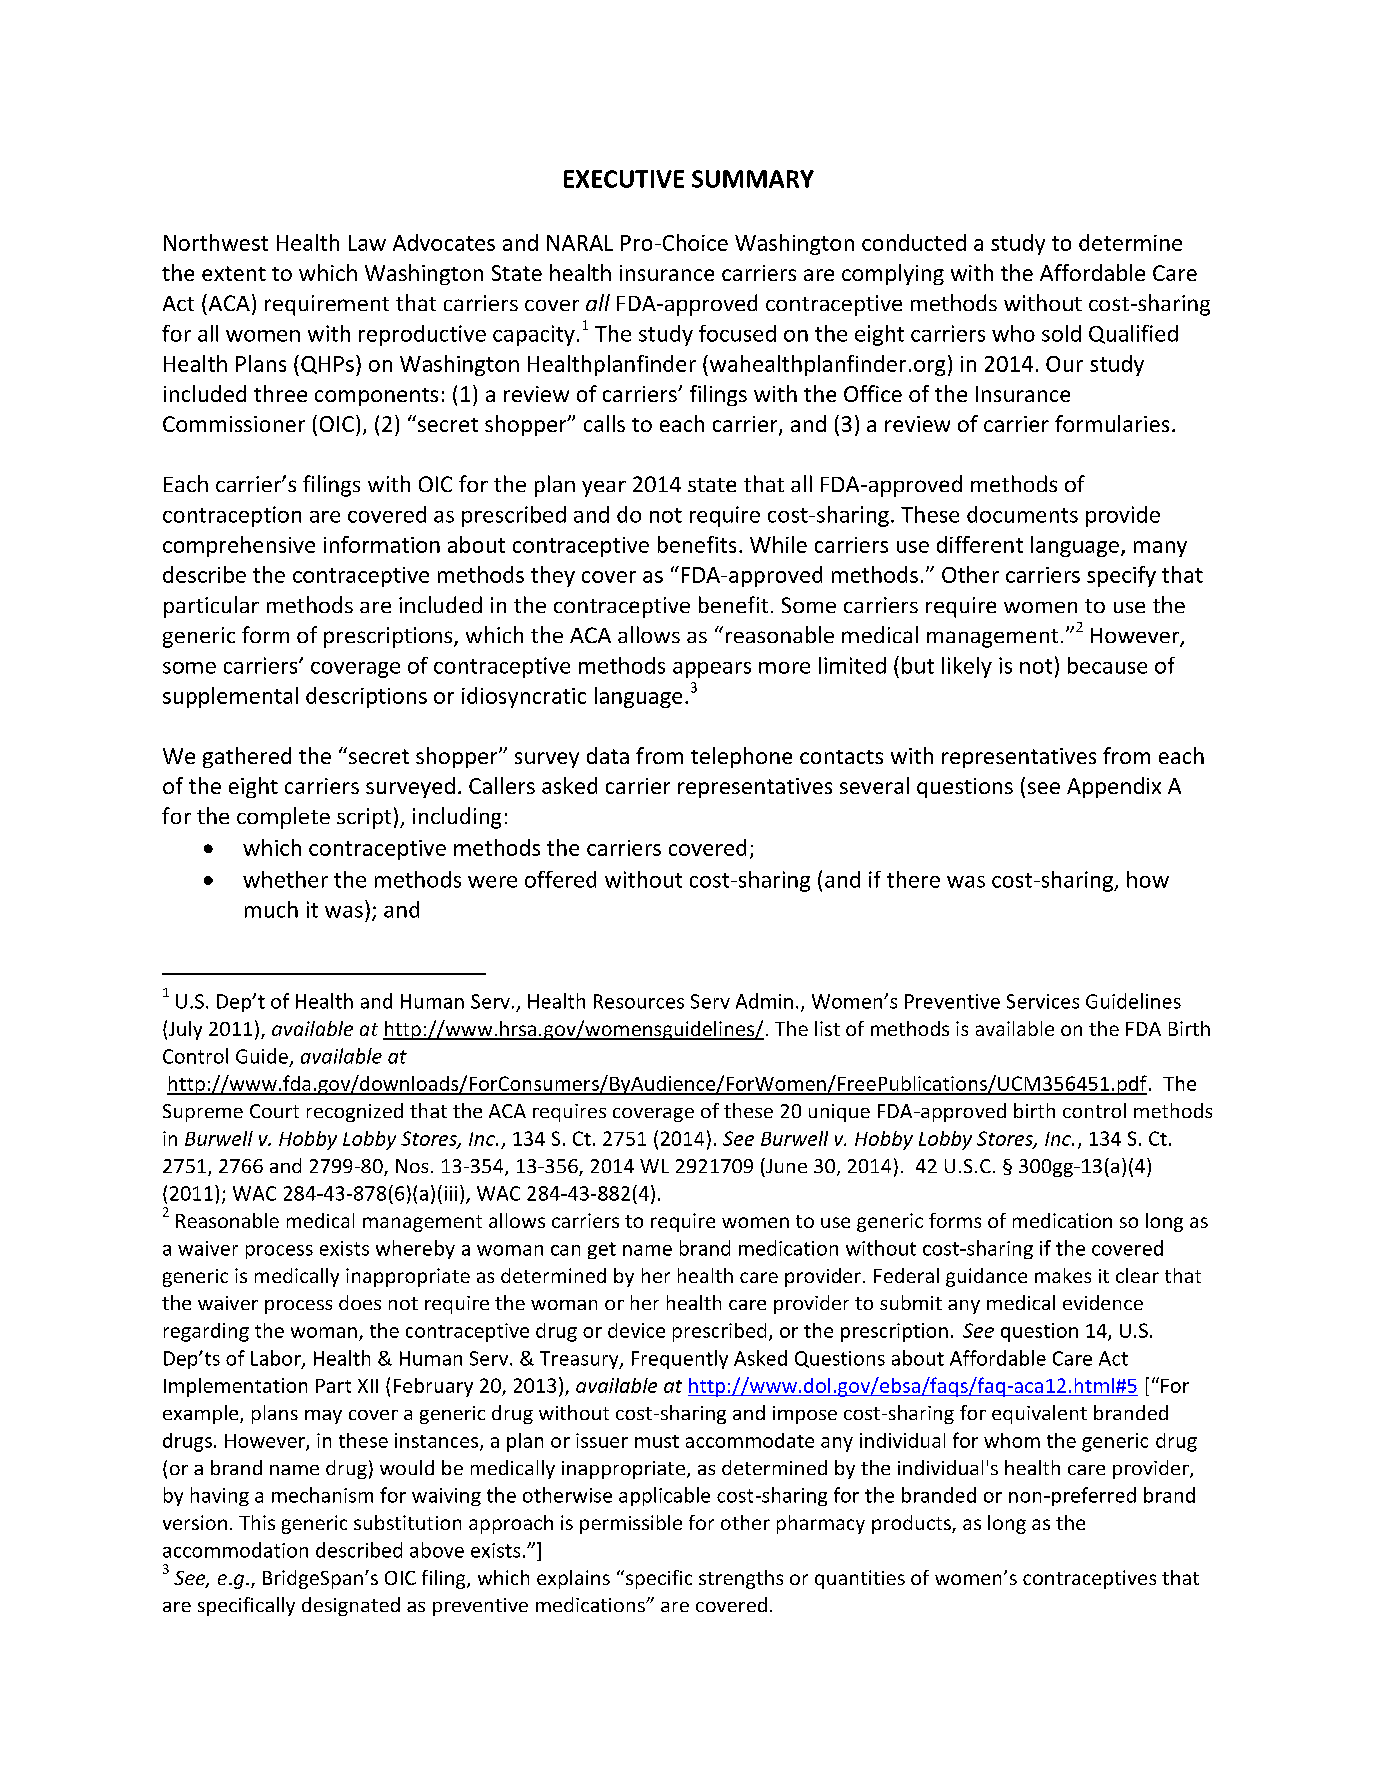 The width and height of the screenshot is (1376, 1780). Describe the element at coordinates (1114, 787) in the screenshot. I see `Appendix` at that location.
